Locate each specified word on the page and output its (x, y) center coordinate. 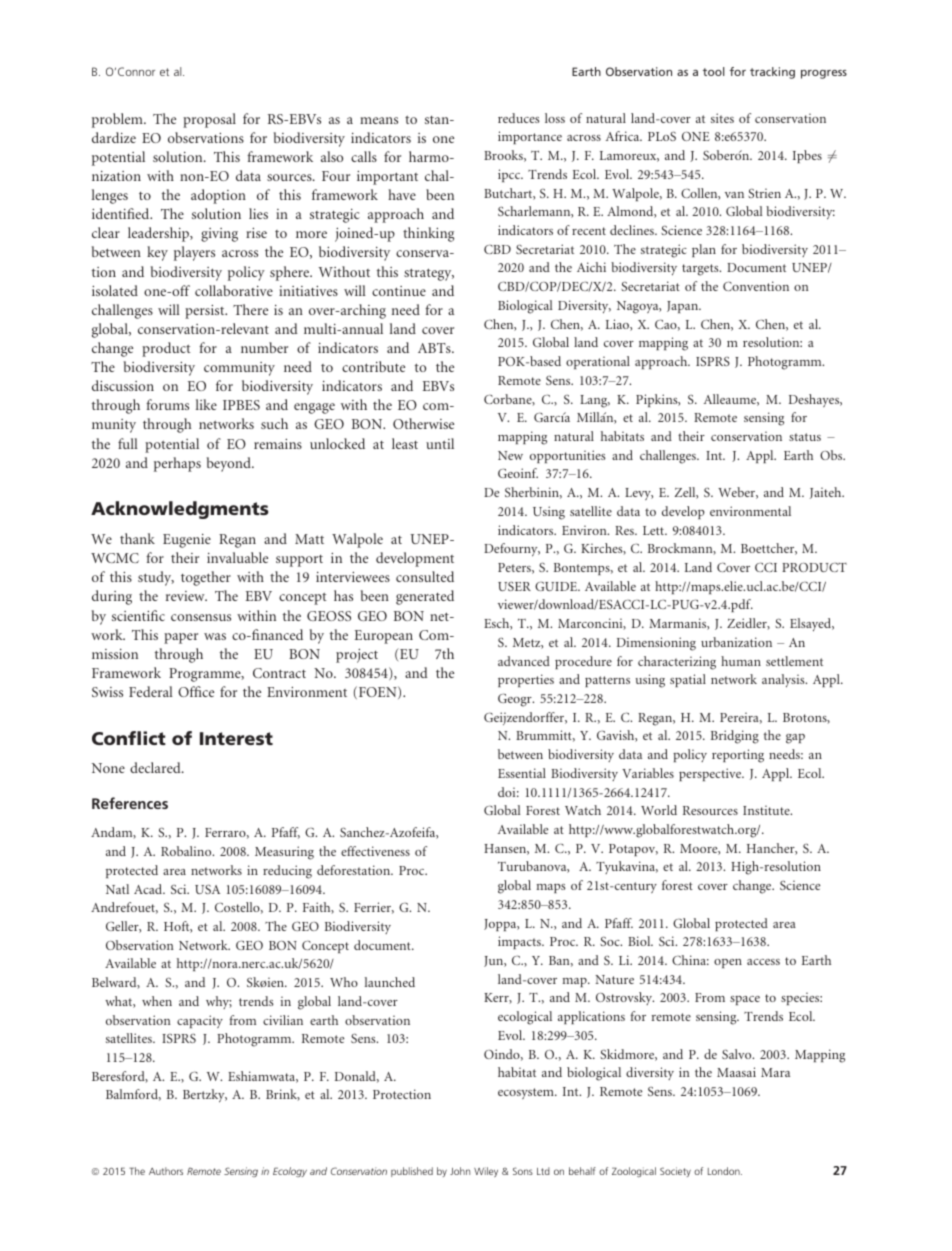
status (805, 437)
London (725, 1171)
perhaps (177, 464)
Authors (166, 1171)
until (440, 443)
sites (722, 118)
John (460, 1171)
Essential (522, 773)
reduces (519, 118)
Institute (767, 810)
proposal (209, 120)
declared (156, 767)
